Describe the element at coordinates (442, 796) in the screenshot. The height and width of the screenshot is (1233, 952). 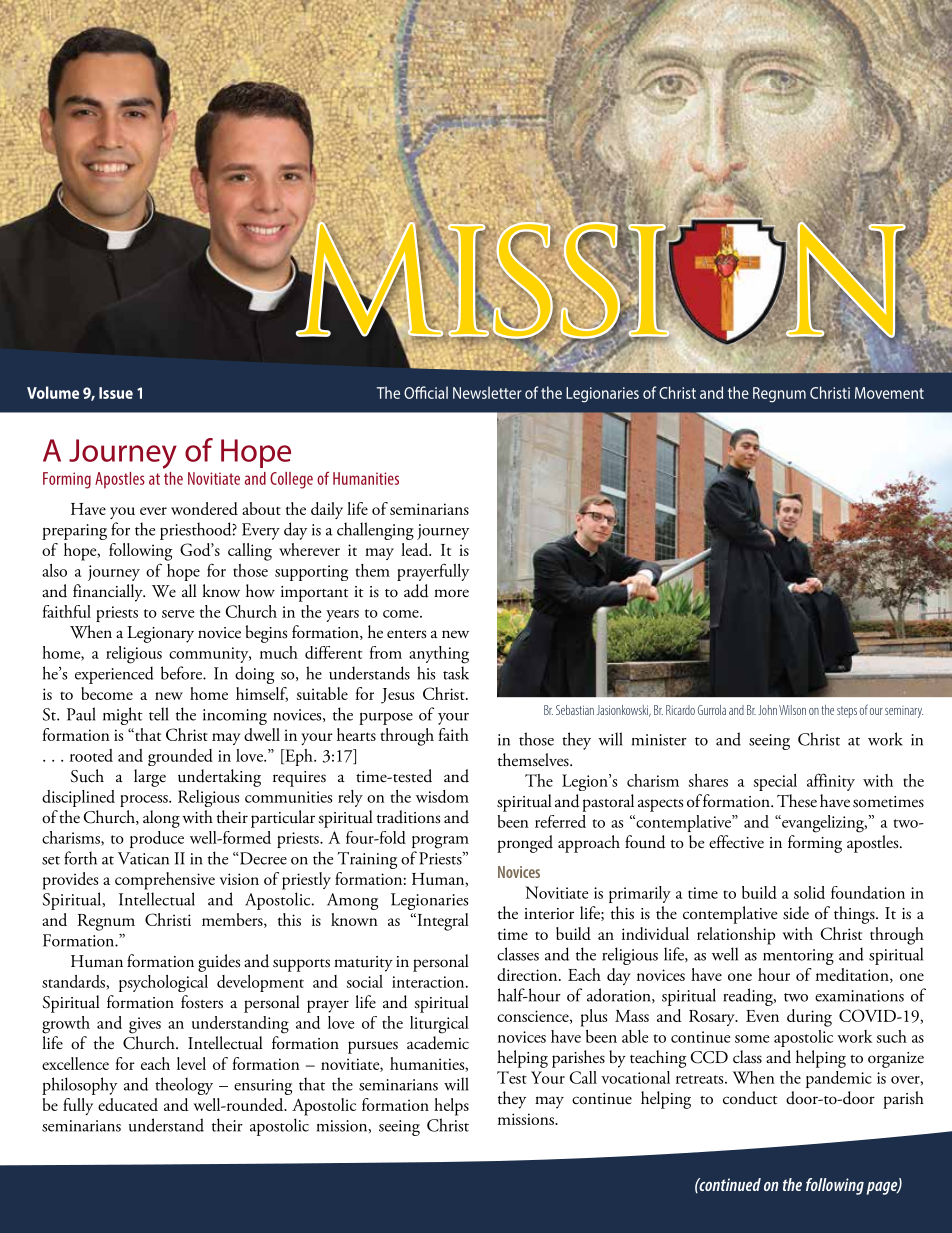
I see `wisdom` at that location.
